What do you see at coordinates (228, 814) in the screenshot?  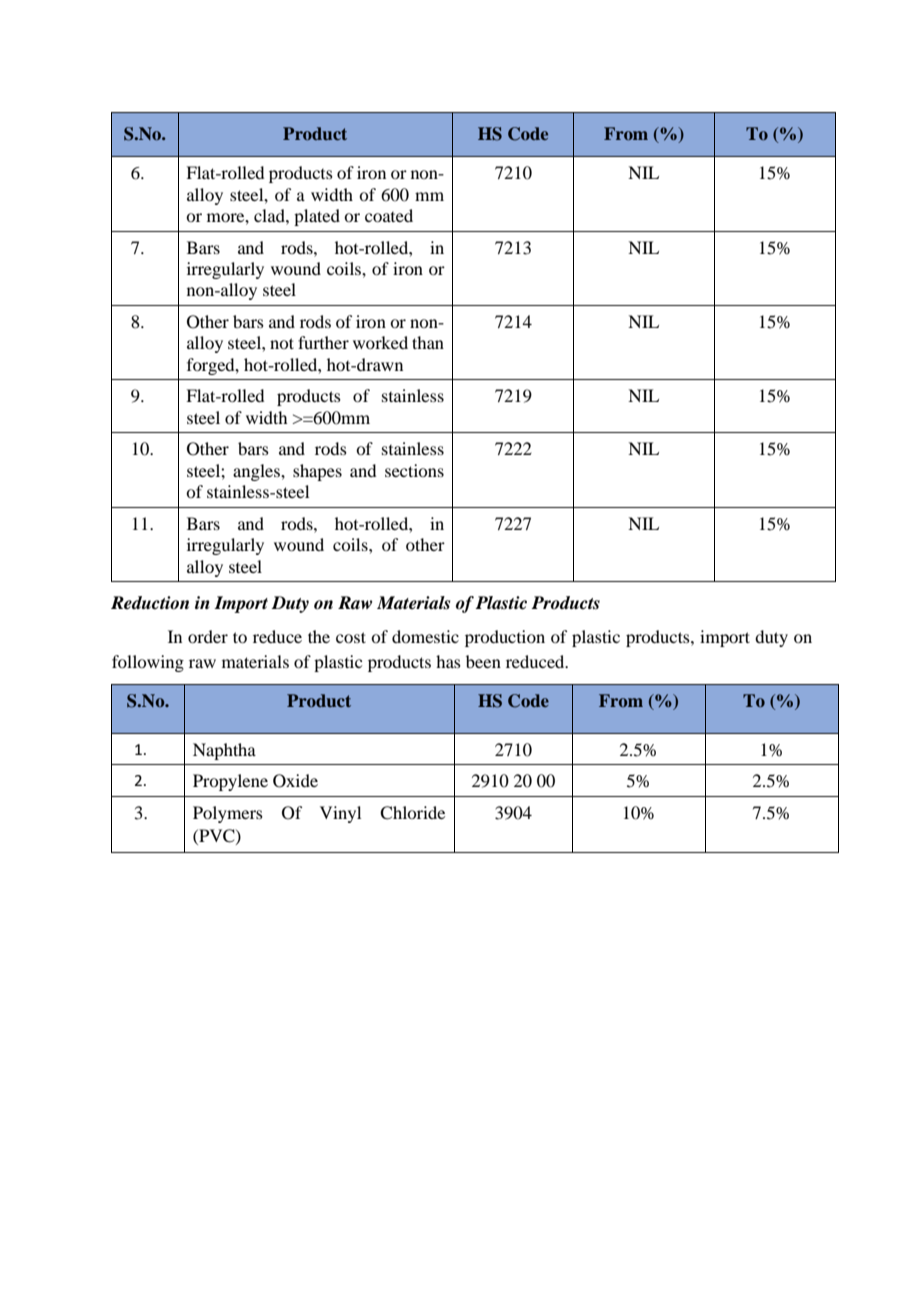 I see `Polymers` at bounding box center [228, 814].
